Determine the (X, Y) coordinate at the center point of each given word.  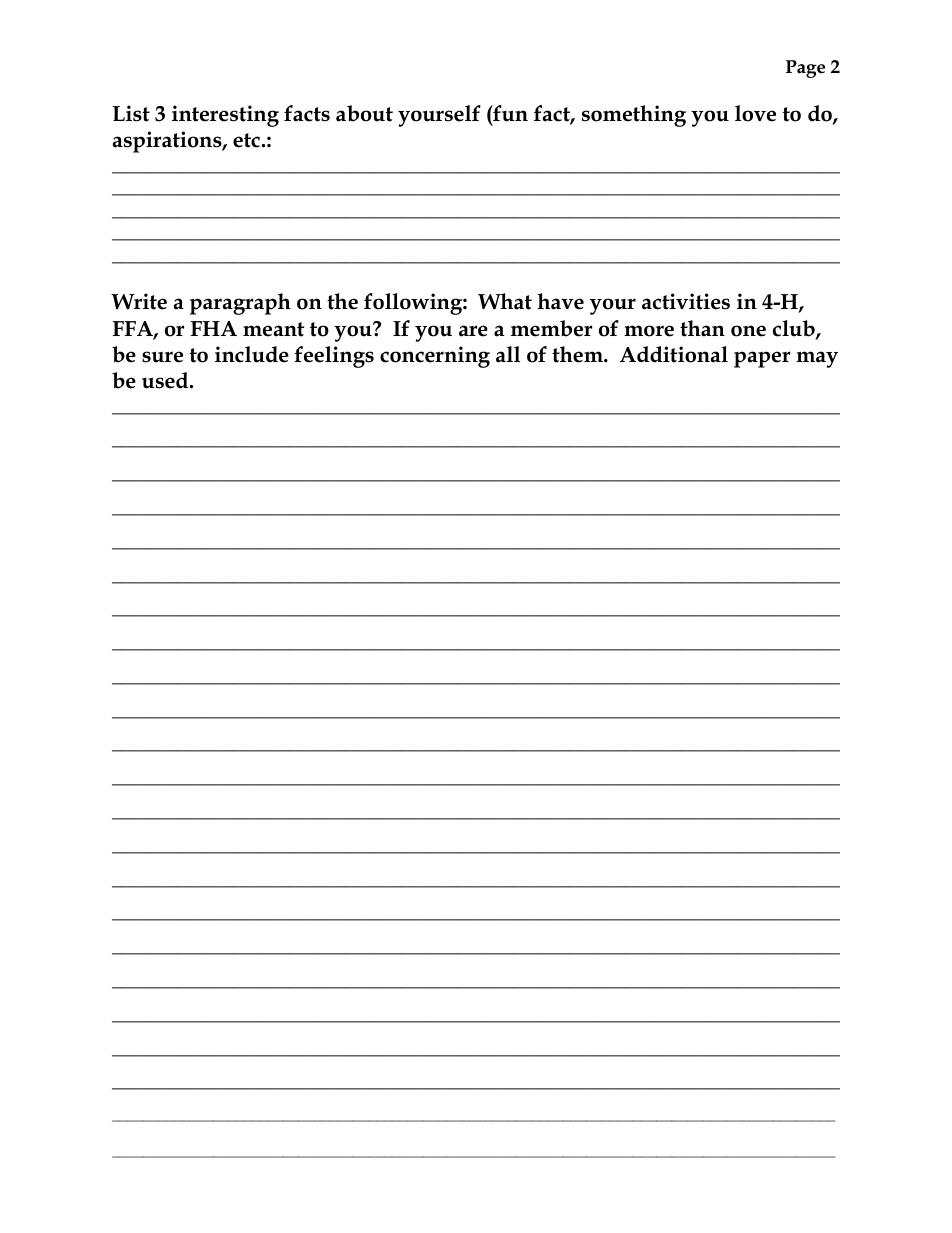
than (702, 328)
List (131, 113)
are (473, 331)
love (755, 113)
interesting (225, 116)
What (505, 301)
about (364, 113)
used (166, 380)
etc (246, 140)
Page (805, 69)
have (560, 301)
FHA (214, 328)
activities (686, 301)
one (748, 331)
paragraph (240, 304)
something (634, 116)
